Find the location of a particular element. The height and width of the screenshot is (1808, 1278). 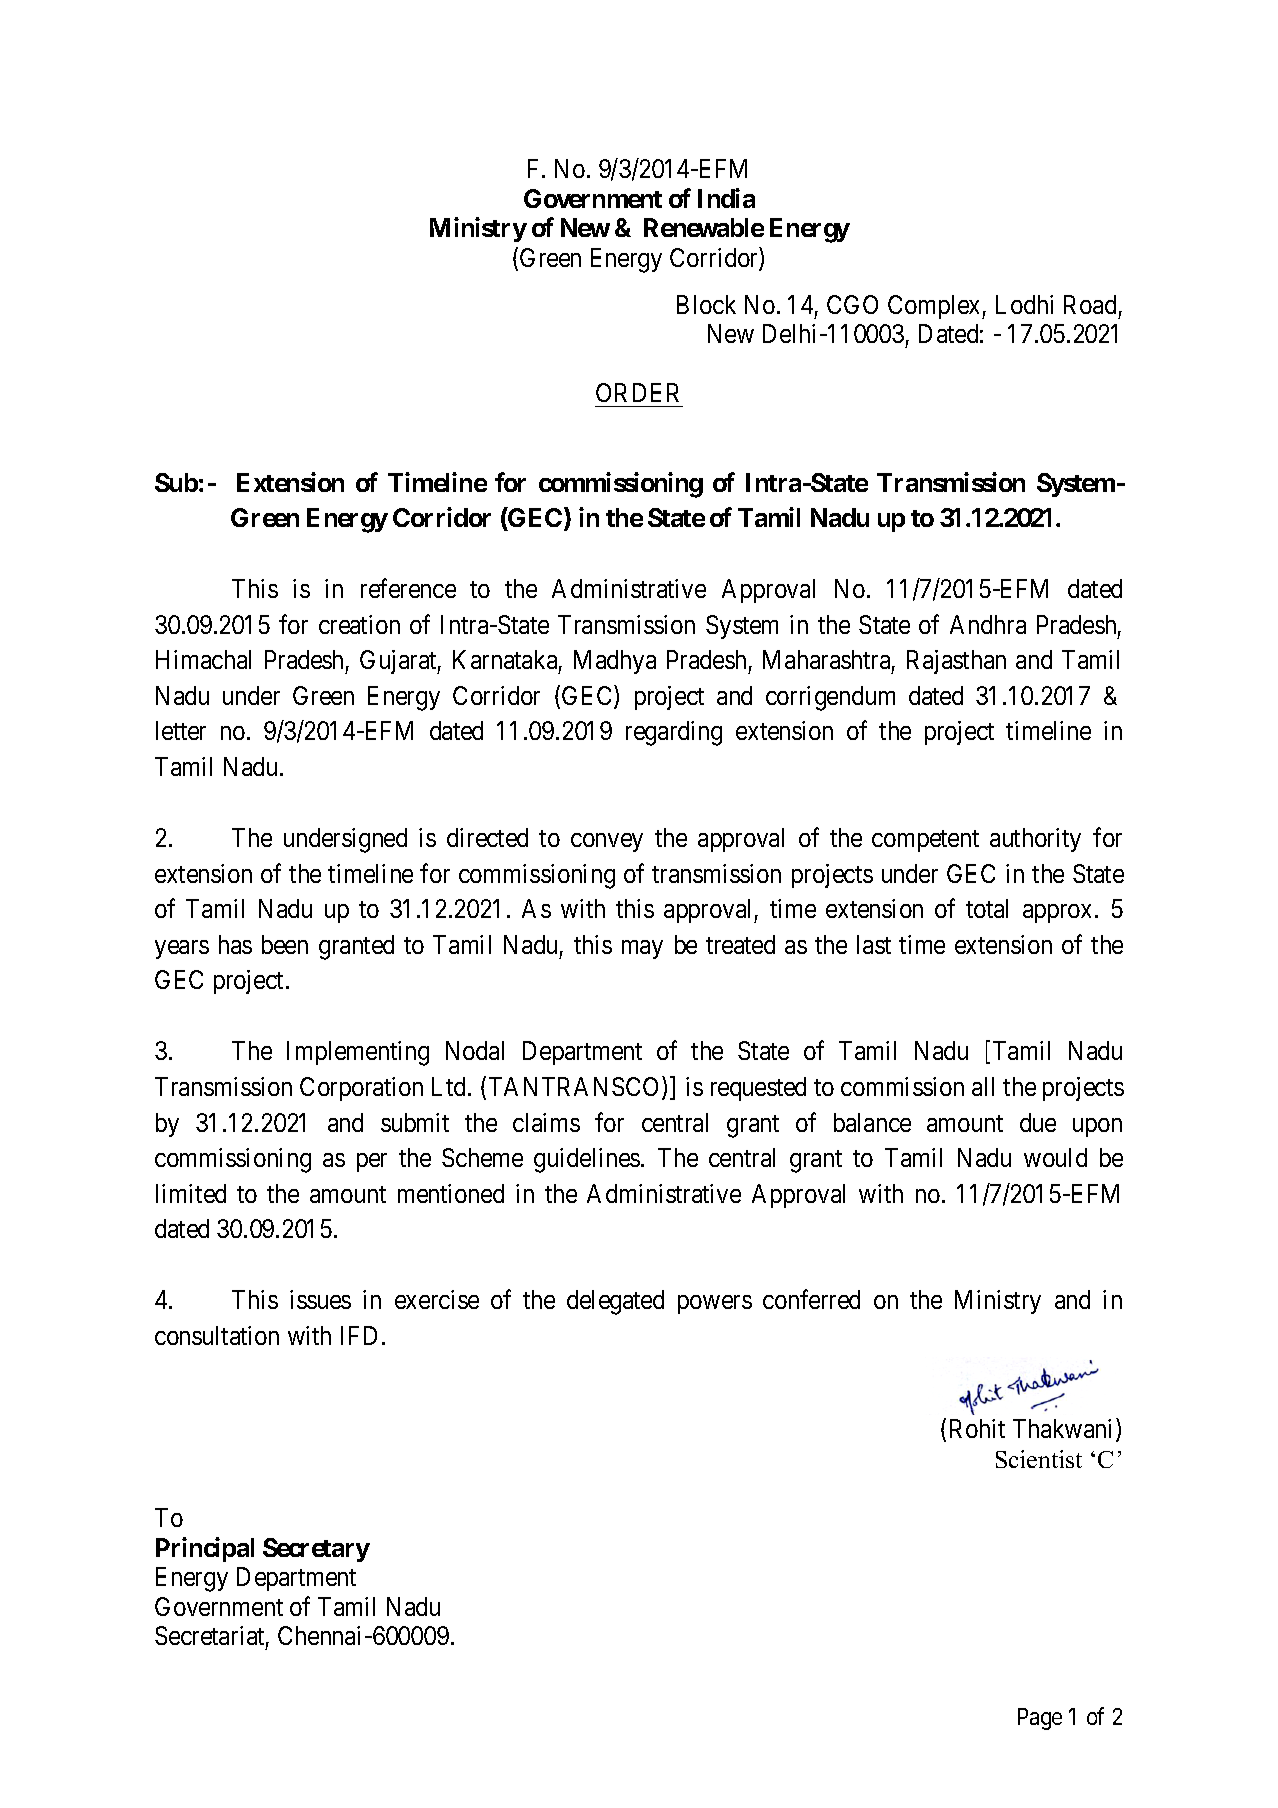

regarding is located at coordinates (674, 733).
